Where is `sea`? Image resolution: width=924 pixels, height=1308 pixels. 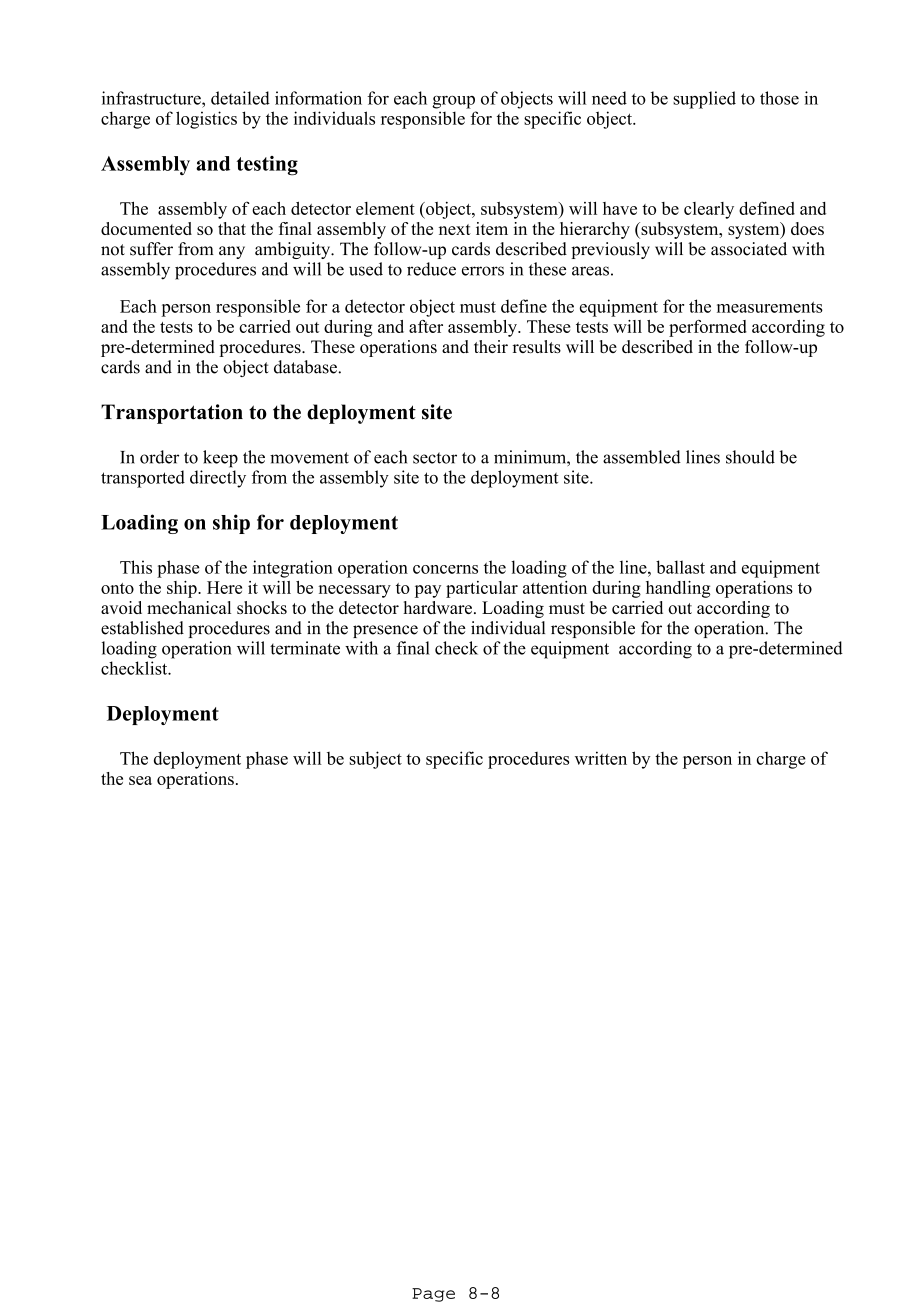
sea is located at coordinates (140, 780).
